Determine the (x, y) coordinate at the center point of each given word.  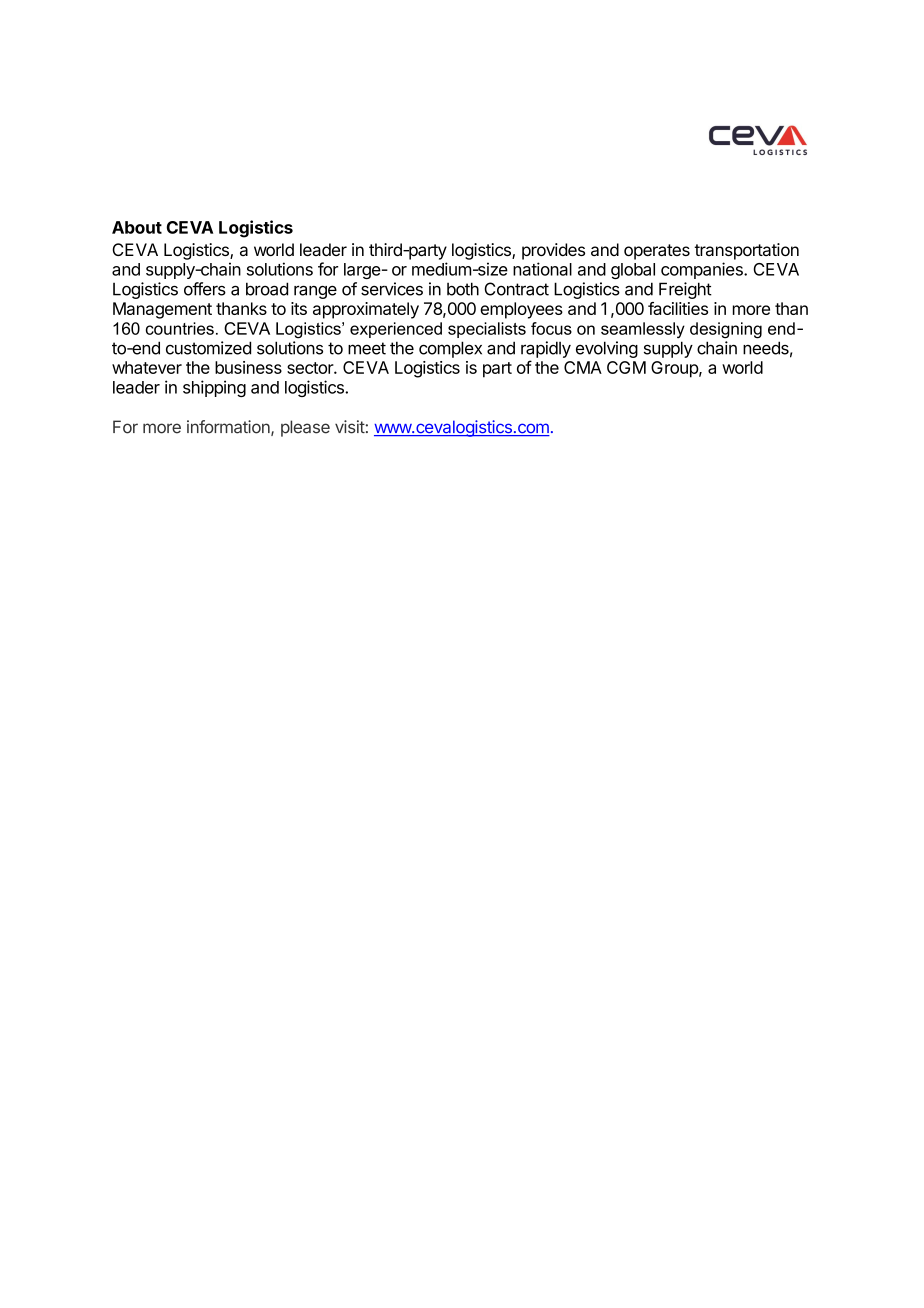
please (305, 428)
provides (553, 251)
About (137, 227)
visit (350, 427)
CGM (626, 367)
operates (657, 252)
